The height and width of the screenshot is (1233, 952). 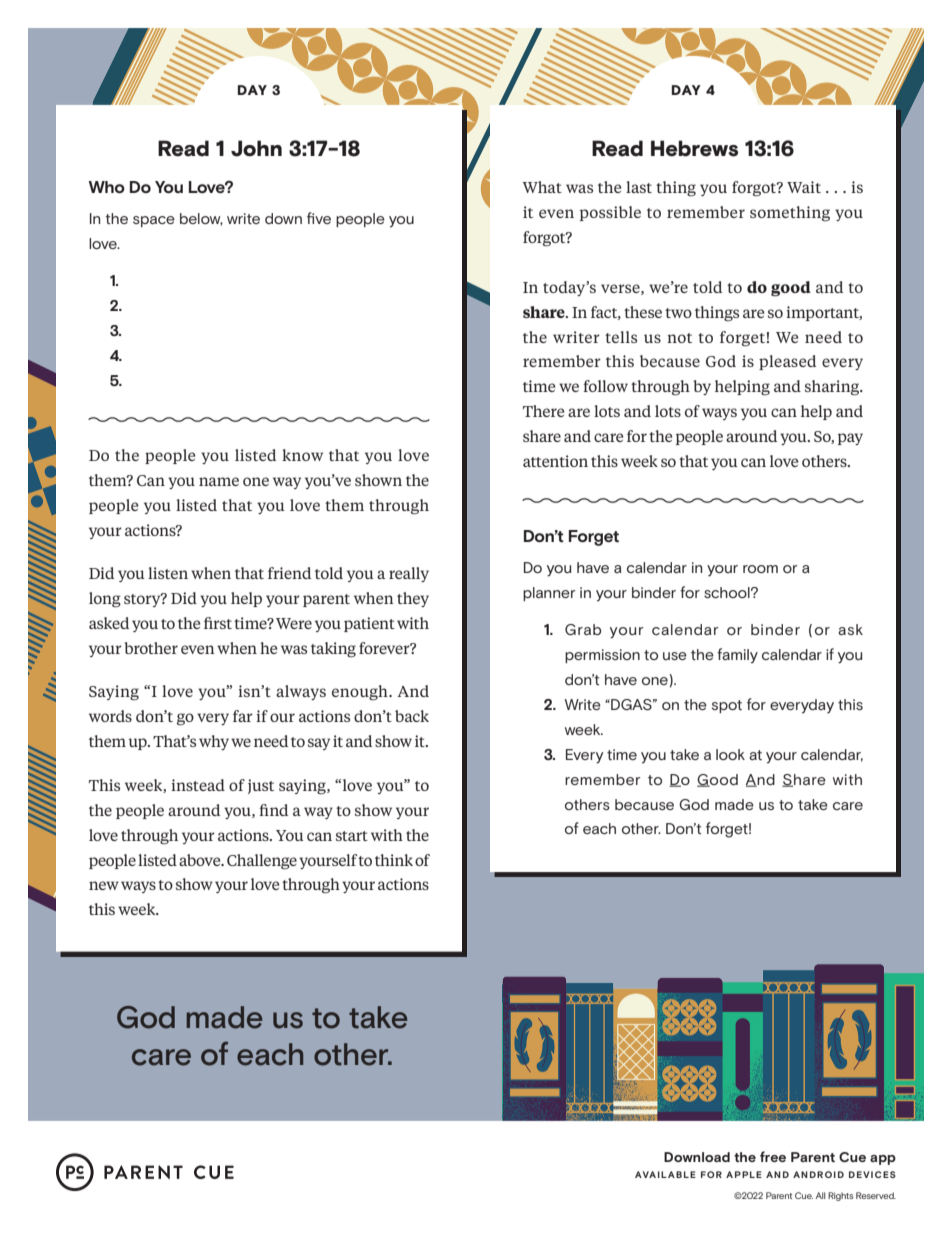 I want to click on pleased, so click(x=787, y=362).
